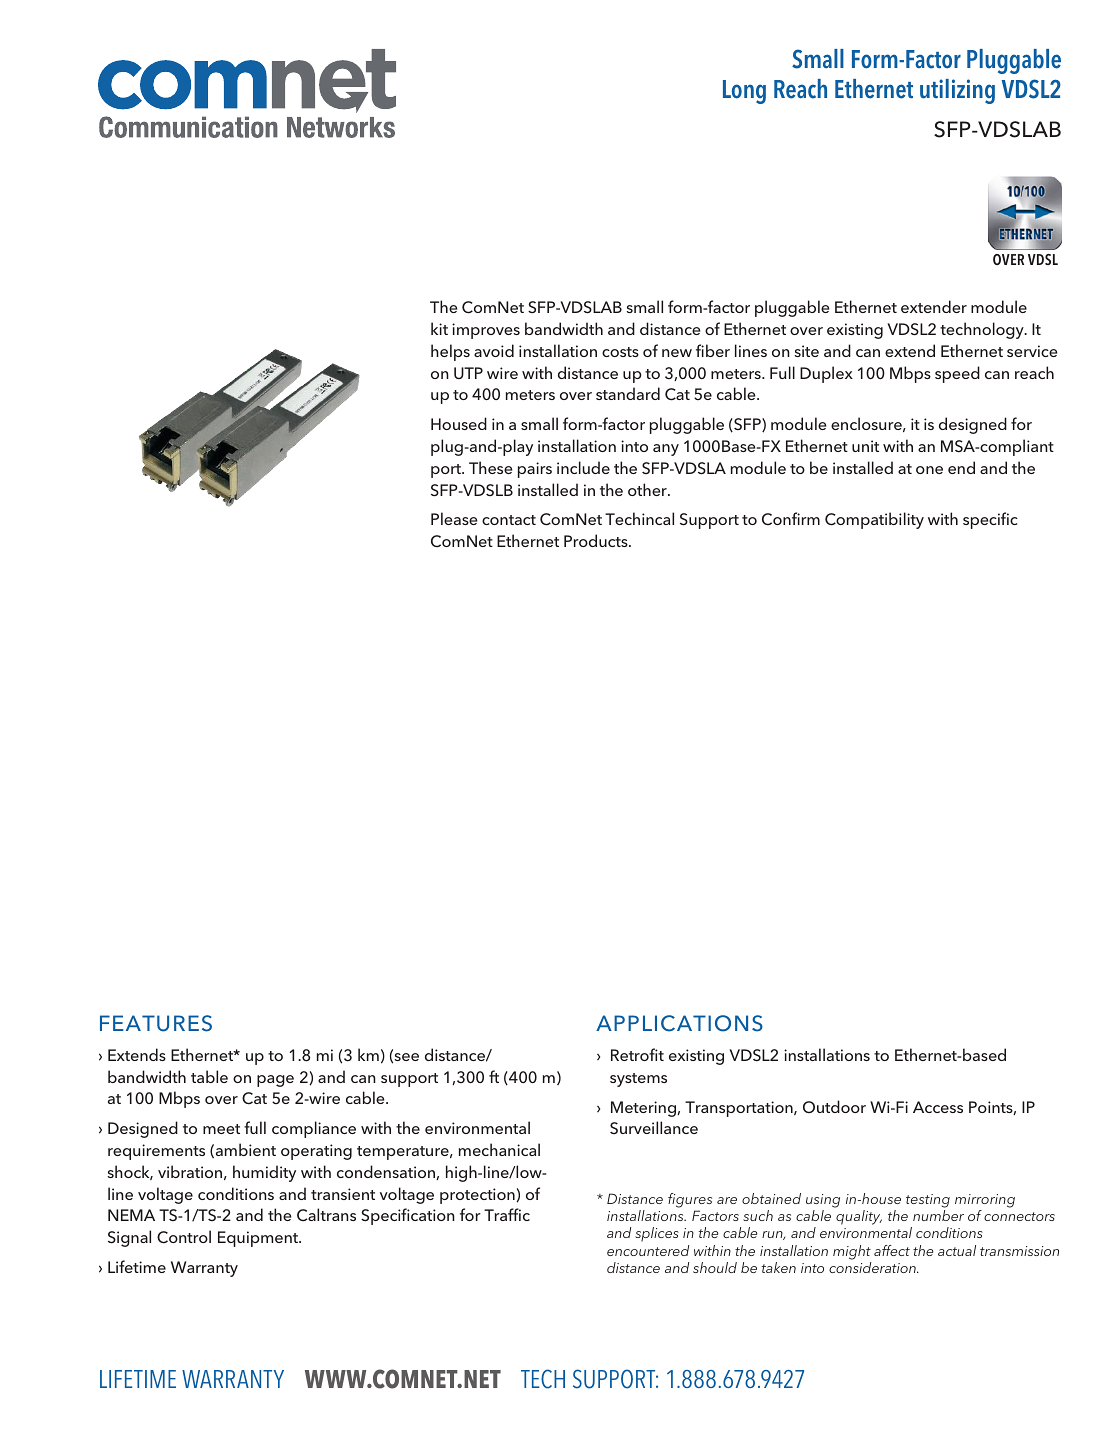  I want to click on Equipment, so click(259, 1239).
